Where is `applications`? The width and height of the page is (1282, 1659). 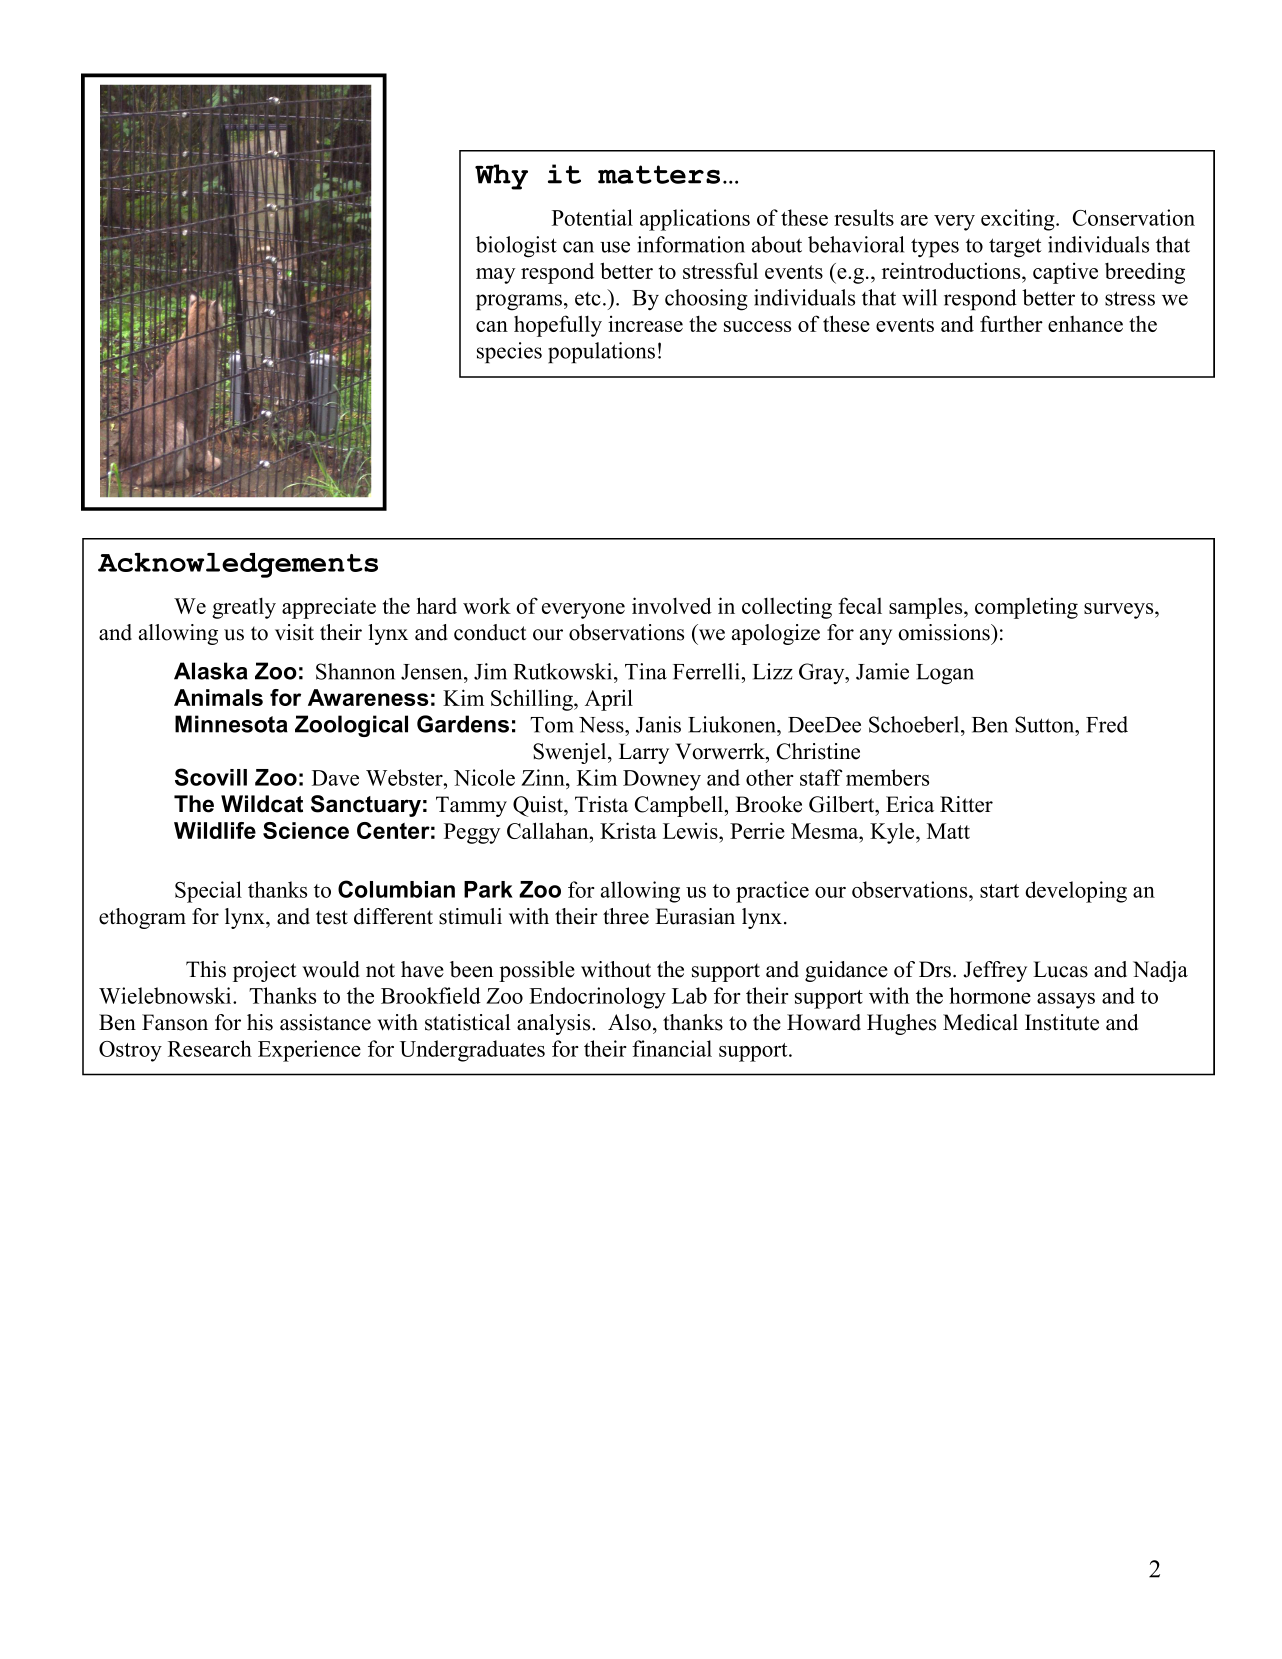 applications is located at coordinates (695, 220).
